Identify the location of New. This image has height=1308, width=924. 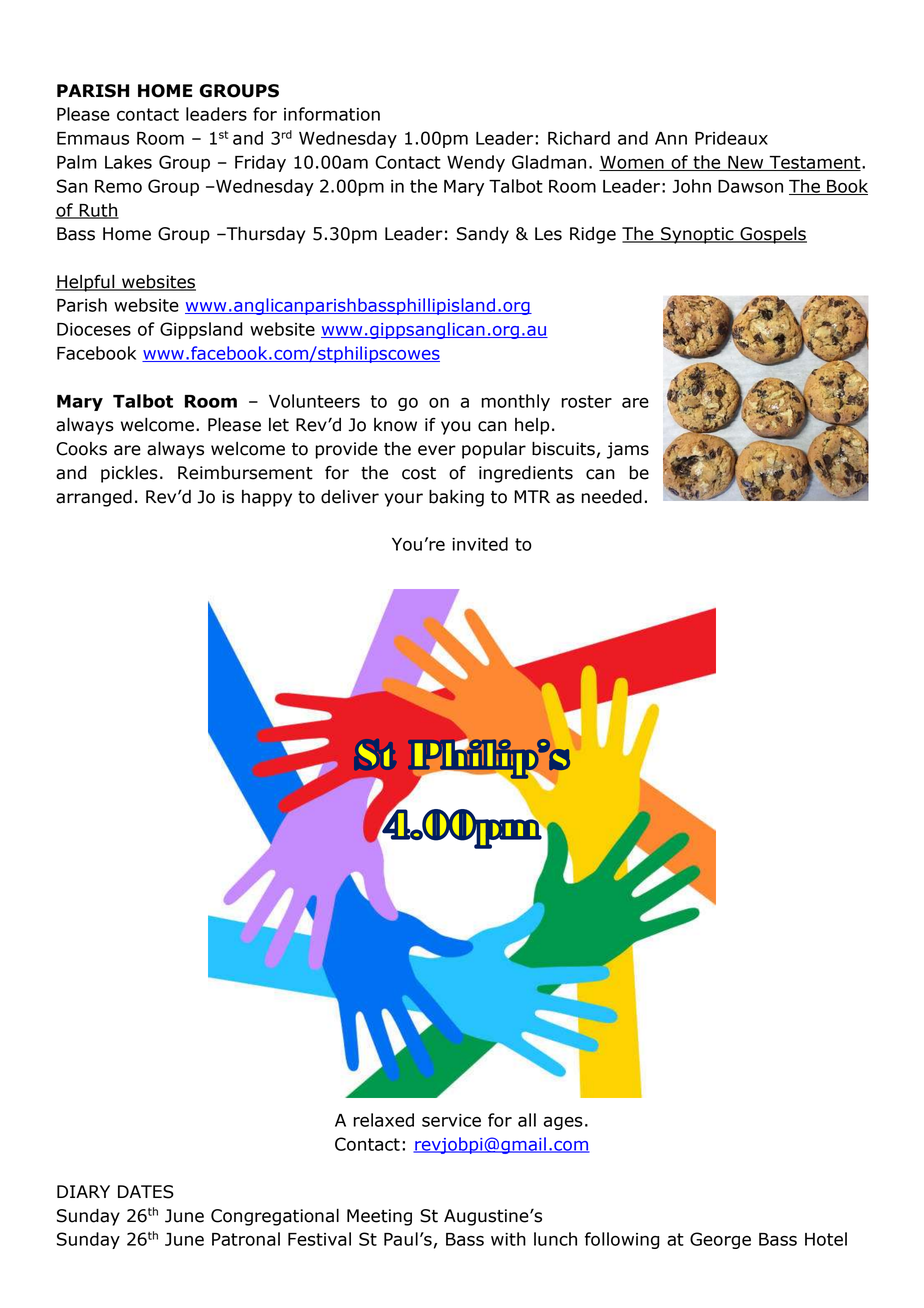
(746, 163).
